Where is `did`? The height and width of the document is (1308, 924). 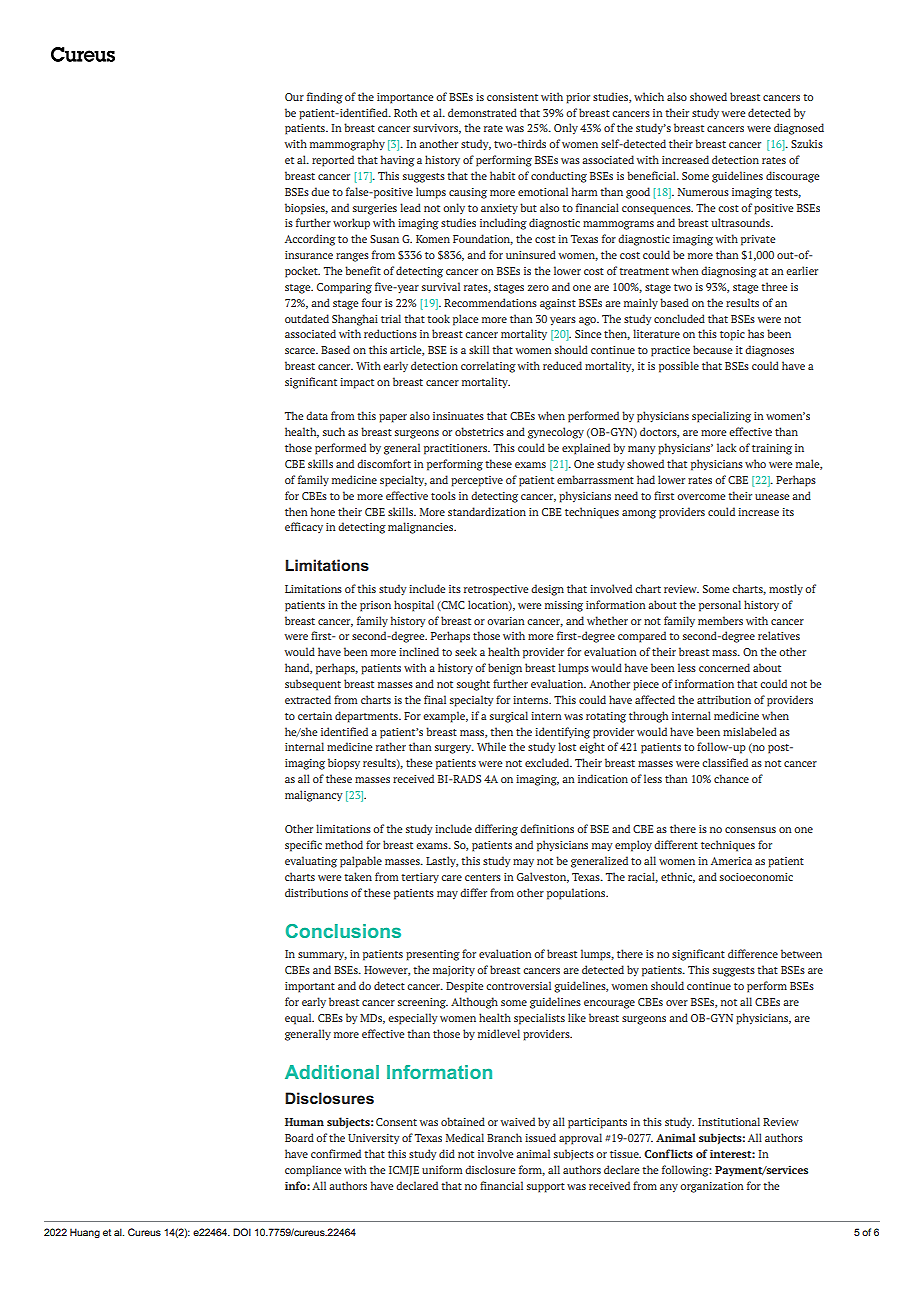 did is located at coordinates (447, 1153).
